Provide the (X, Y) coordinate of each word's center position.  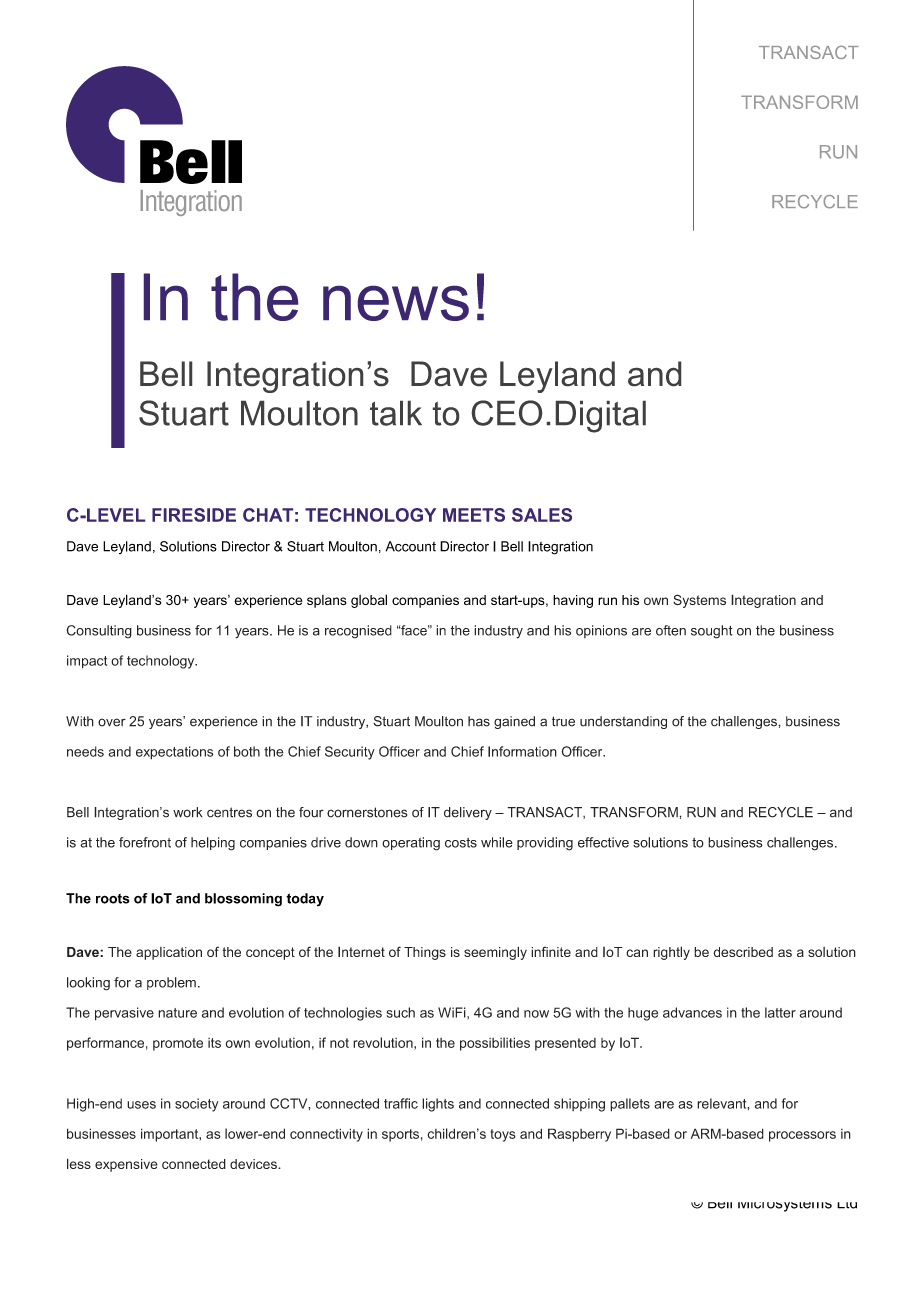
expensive (126, 1165)
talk (396, 413)
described (743, 952)
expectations (174, 753)
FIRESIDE (194, 515)
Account (411, 546)
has (479, 721)
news (396, 303)
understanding (623, 722)
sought (712, 632)
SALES (542, 515)
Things (425, 953)
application (169, 953)
